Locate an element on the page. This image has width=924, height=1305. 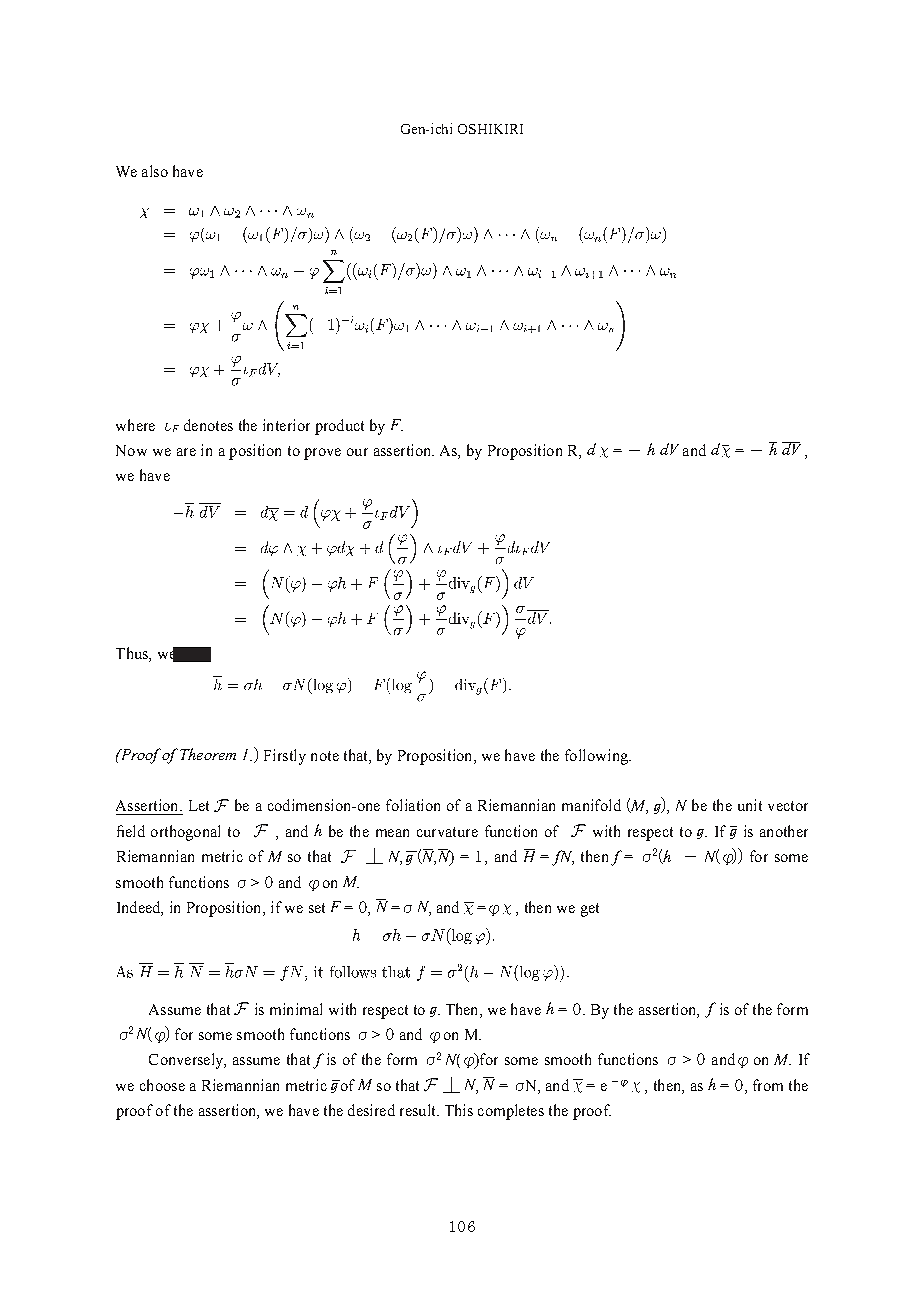
are is located at coordinates (186, 452).
